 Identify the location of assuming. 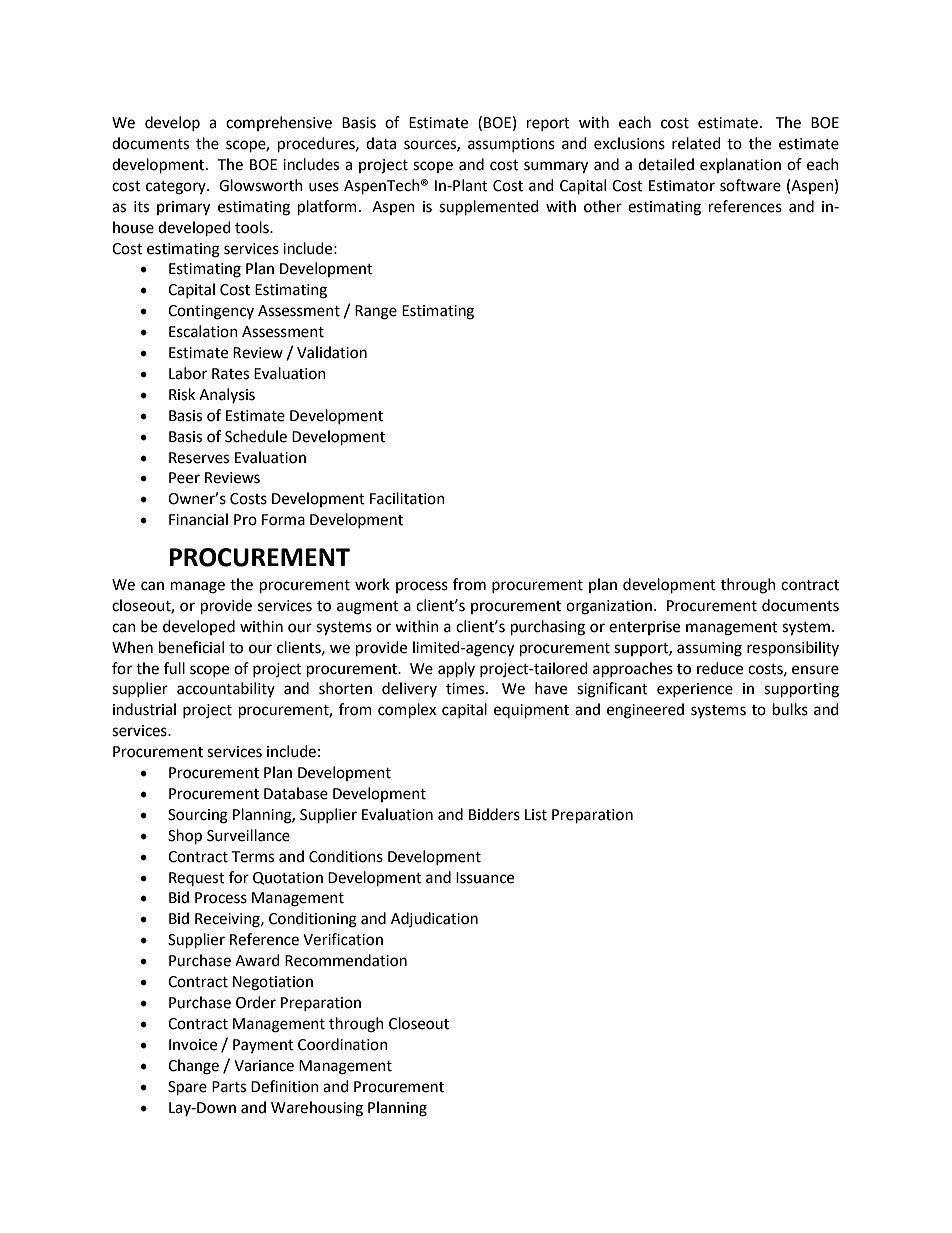
(709, 649).
